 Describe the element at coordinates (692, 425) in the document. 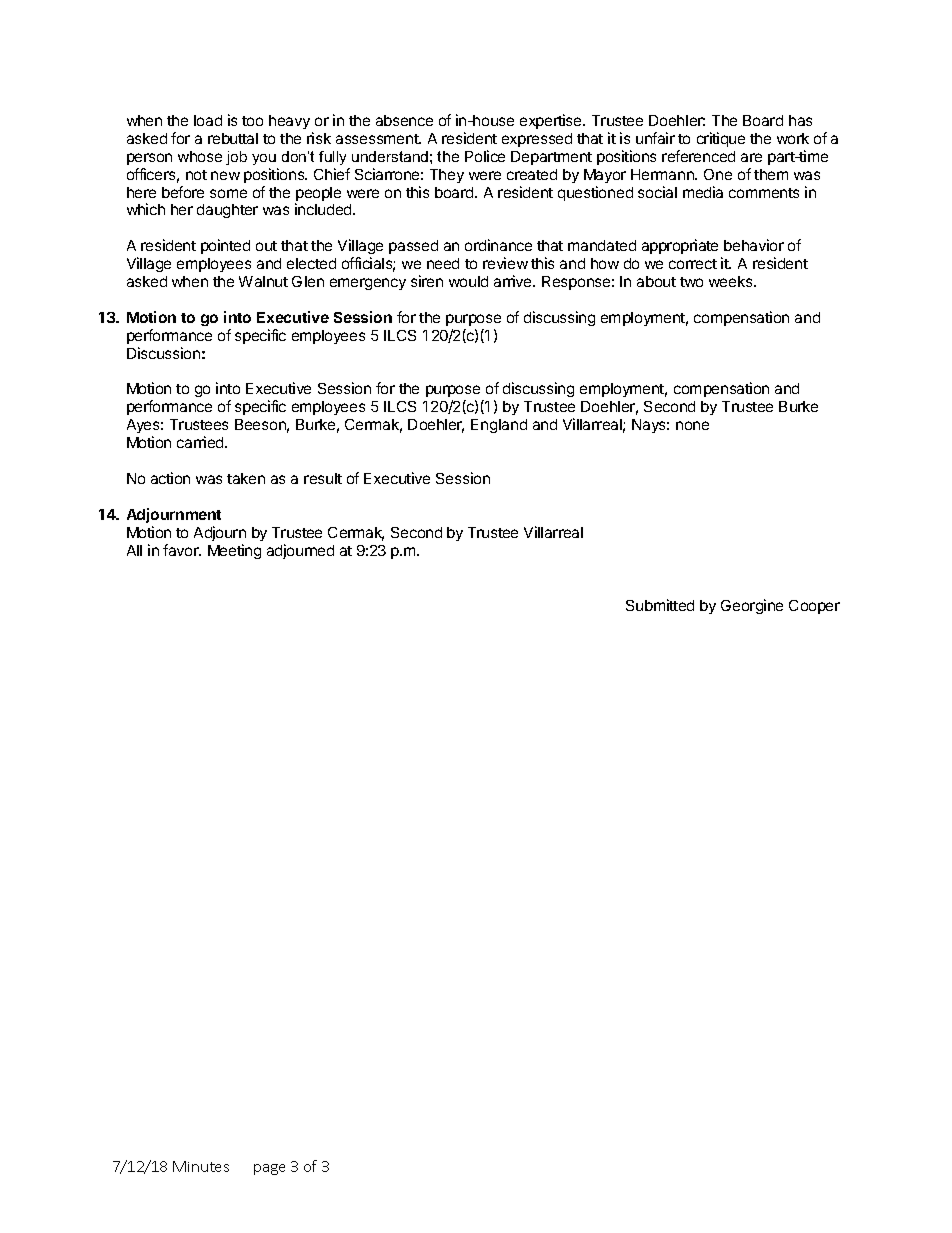

I see `none` at that location.
